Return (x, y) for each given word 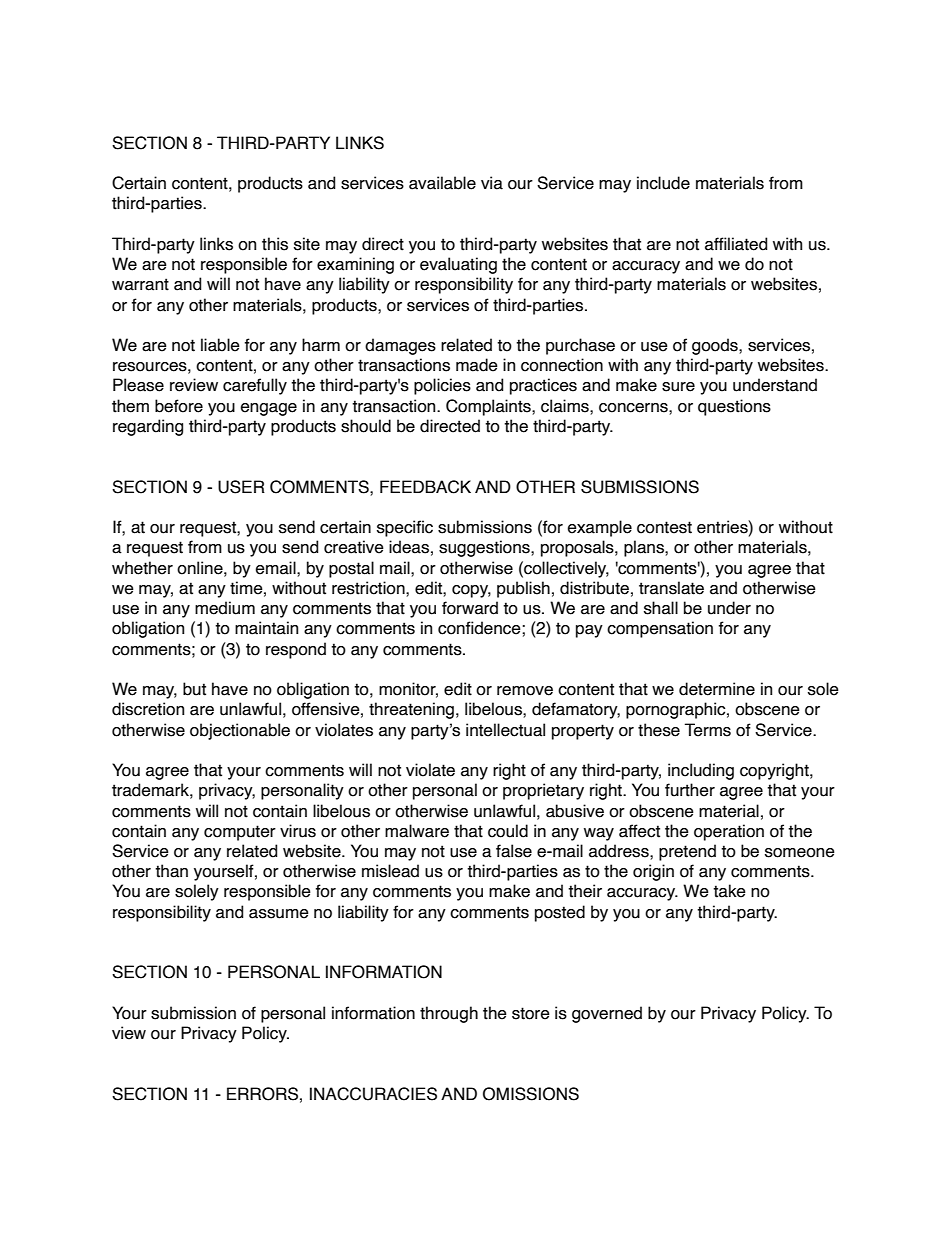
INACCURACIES (373, 1094)
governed (607, 1014)
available (442, 183)
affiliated (736, 244)
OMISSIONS (531, 1094)
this (275, 244)
